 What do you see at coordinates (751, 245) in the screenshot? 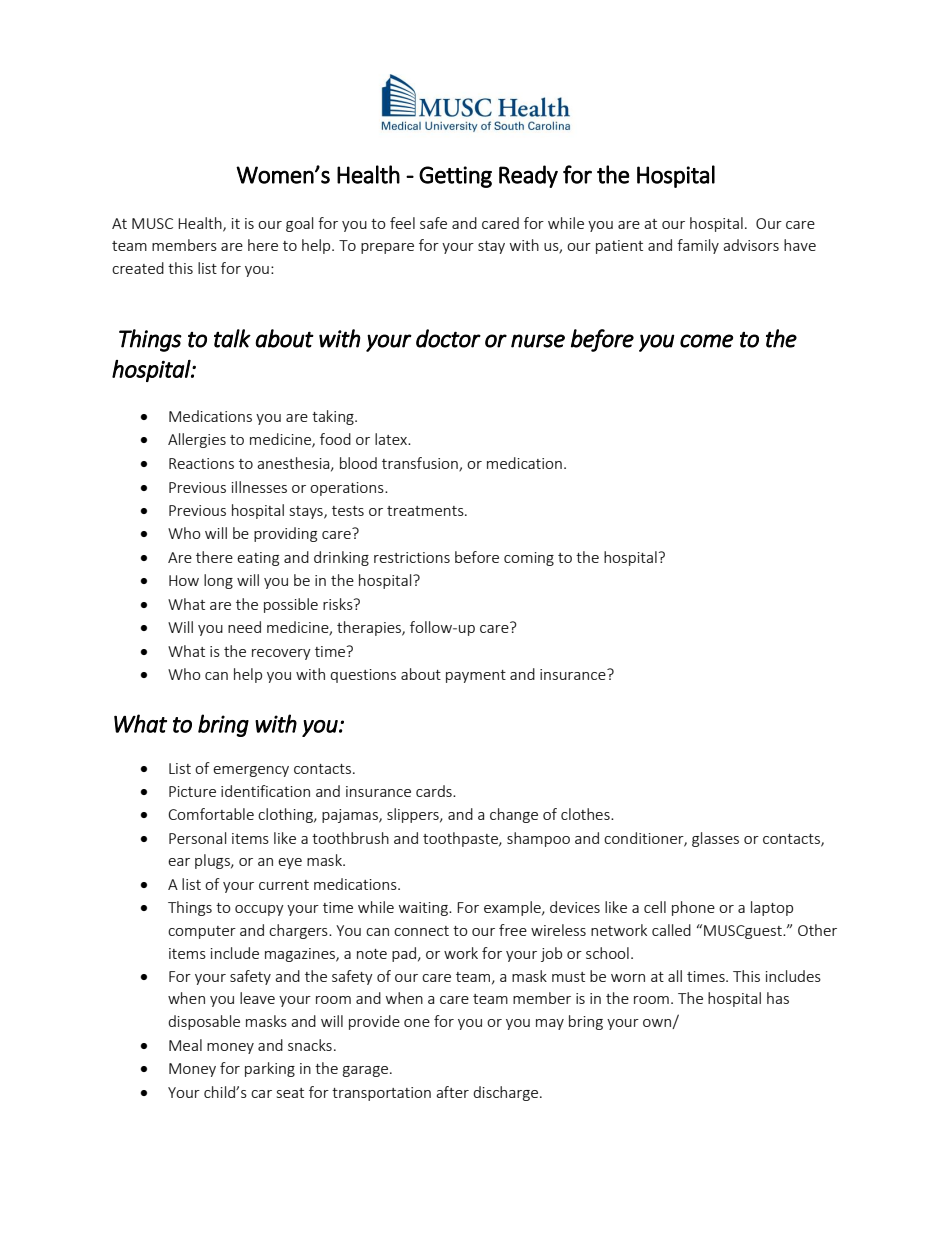
I see `advisors` at bounding box center [751, 245].
